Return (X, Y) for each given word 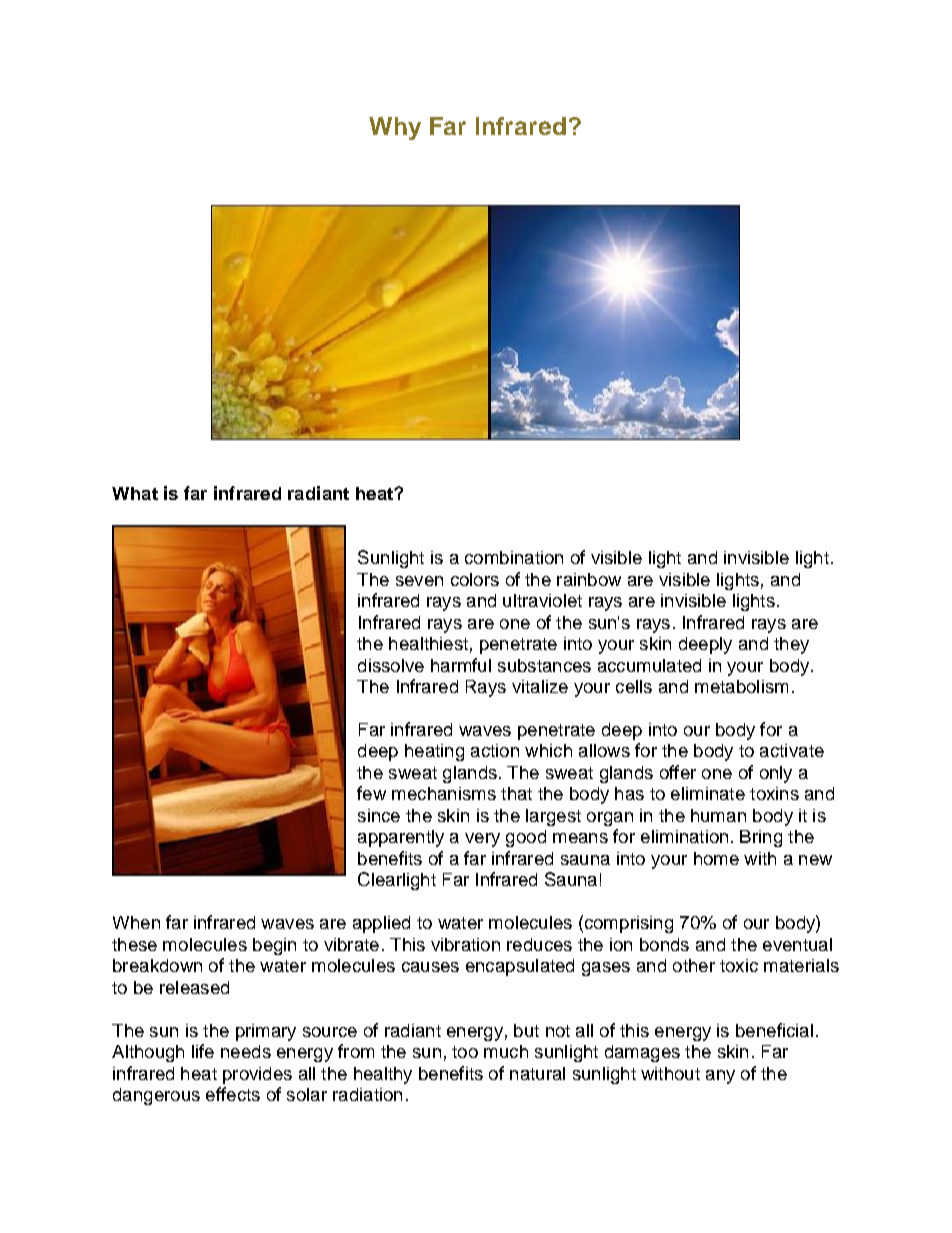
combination (514, 557)
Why (395, 128)
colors (475, 579)
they (791, 645)
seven (419, 581)
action (495, 750)
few (371, 793)
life (203, 1051)
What (135, 493)
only (776, 774)
